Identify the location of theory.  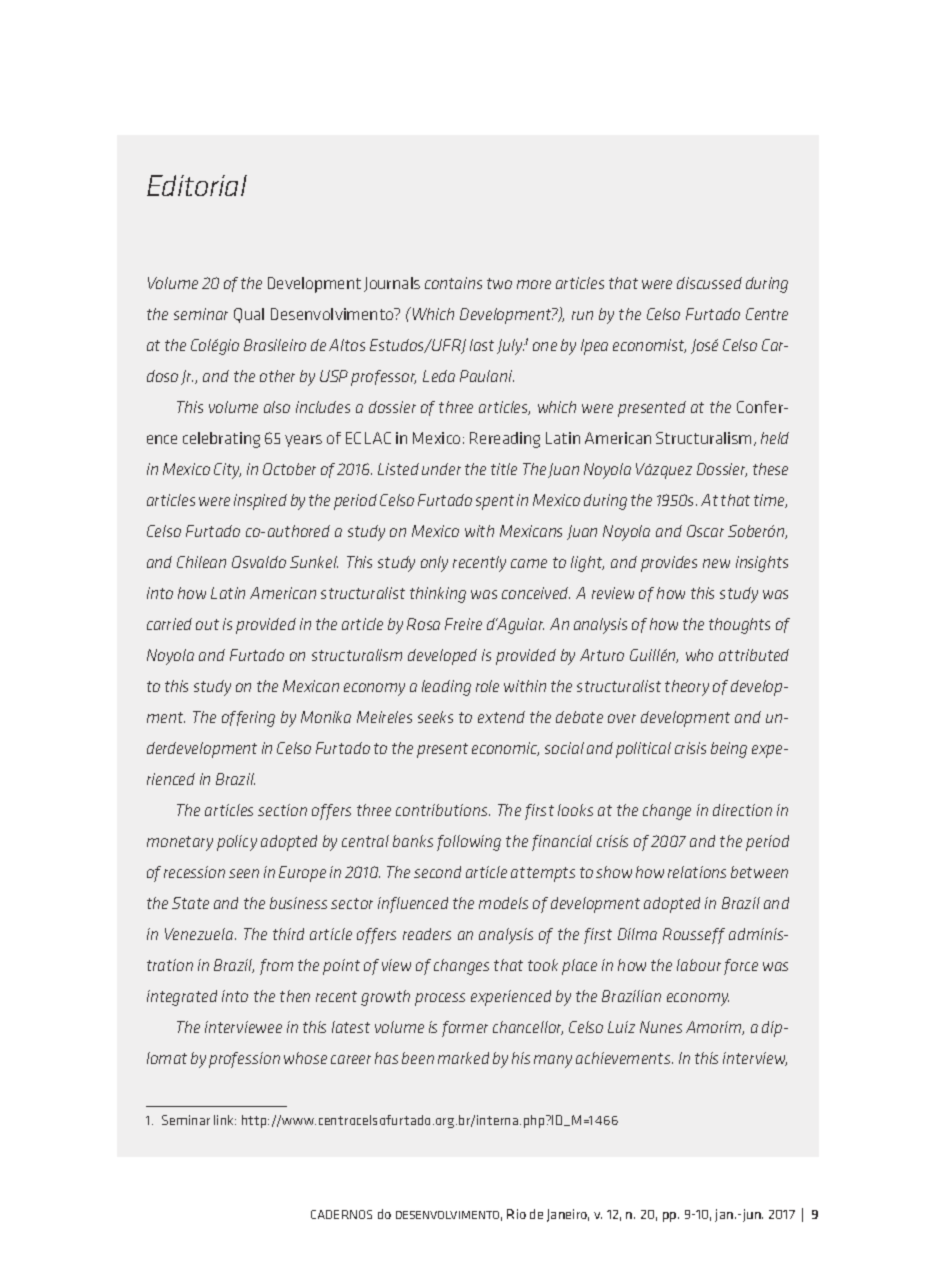
(687, 688).
